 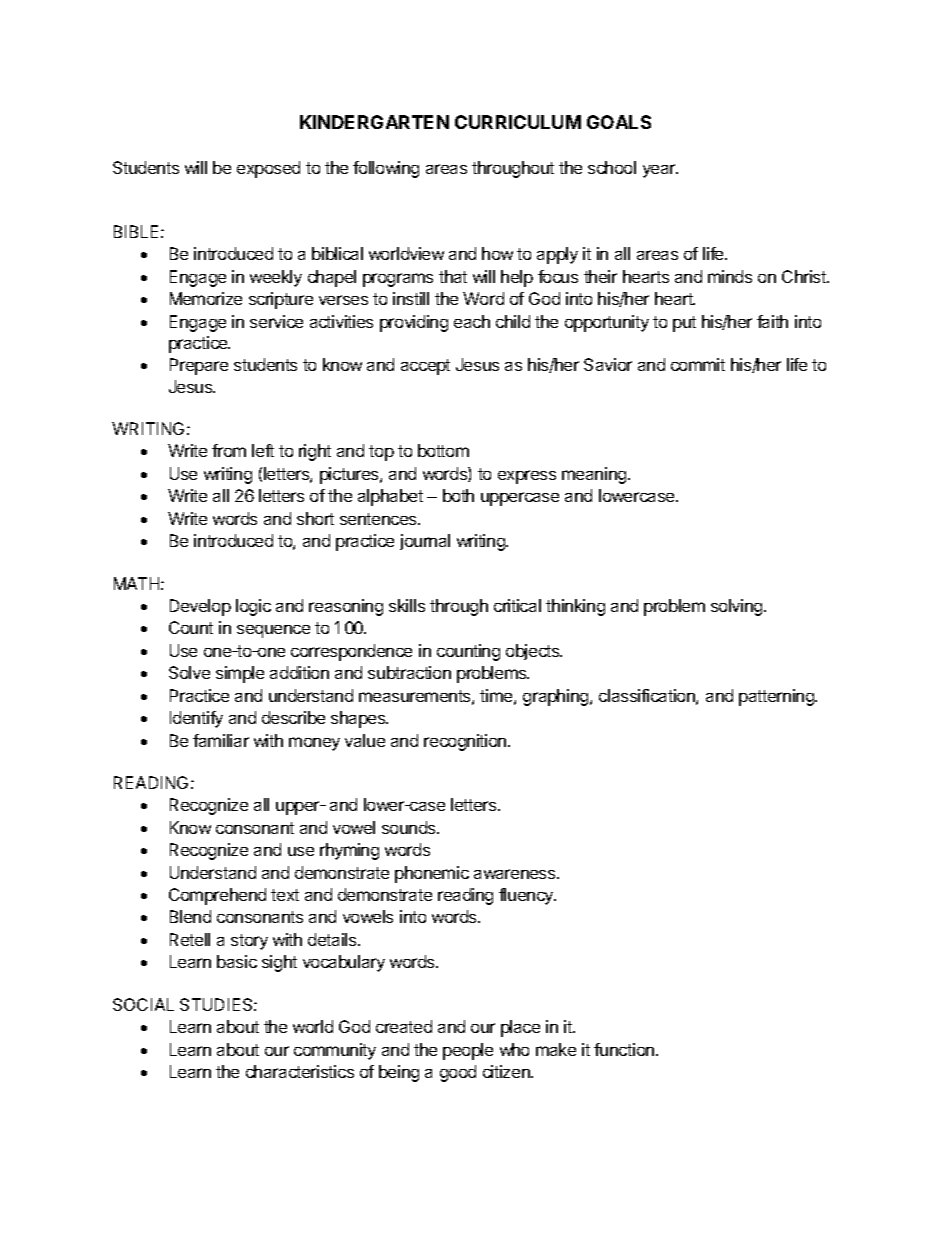 What do you see at coordinates (738, 607) in the screenshot?
I see `solving` at bounding box center [738, 607].
